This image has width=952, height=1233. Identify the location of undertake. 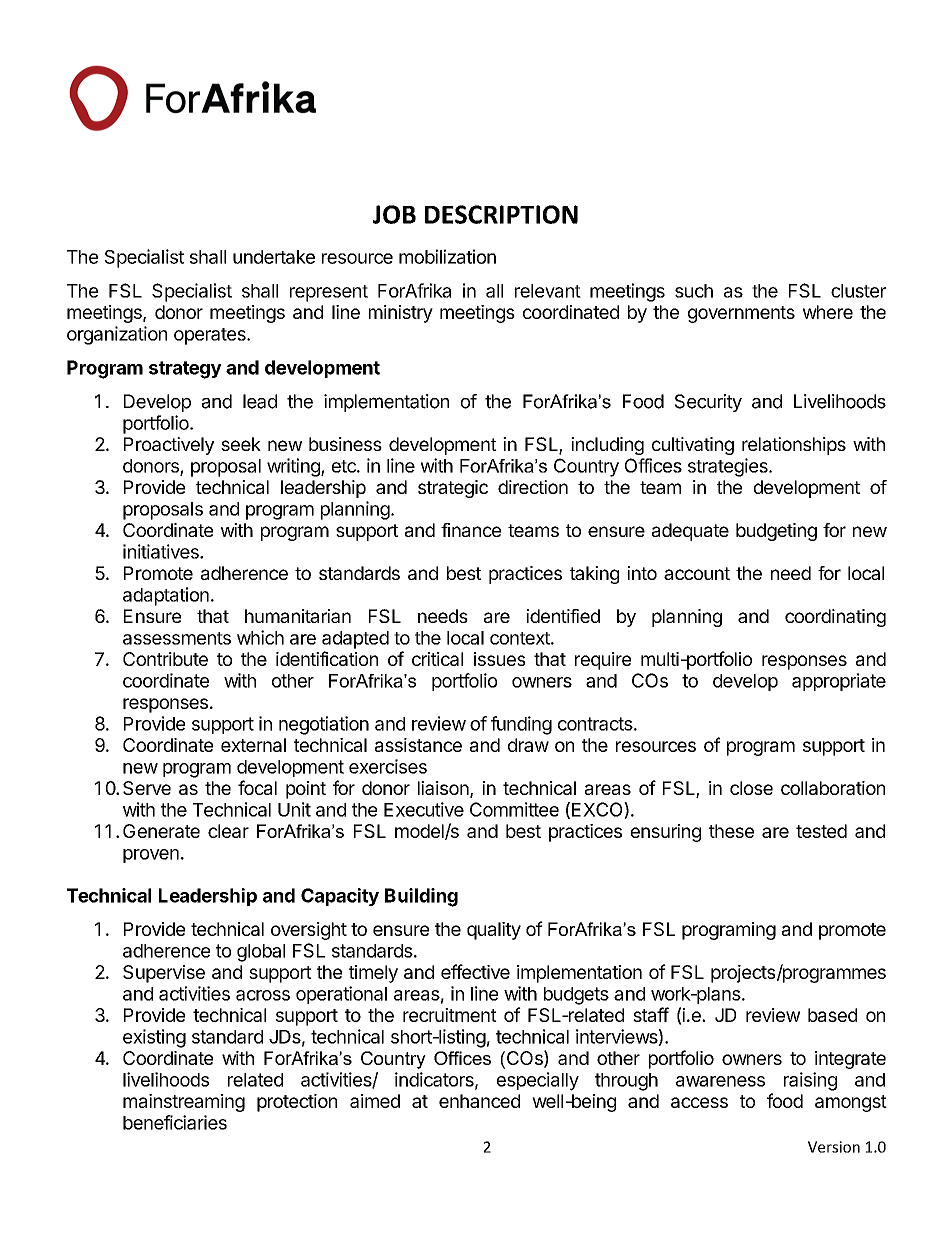
(274, 257).
